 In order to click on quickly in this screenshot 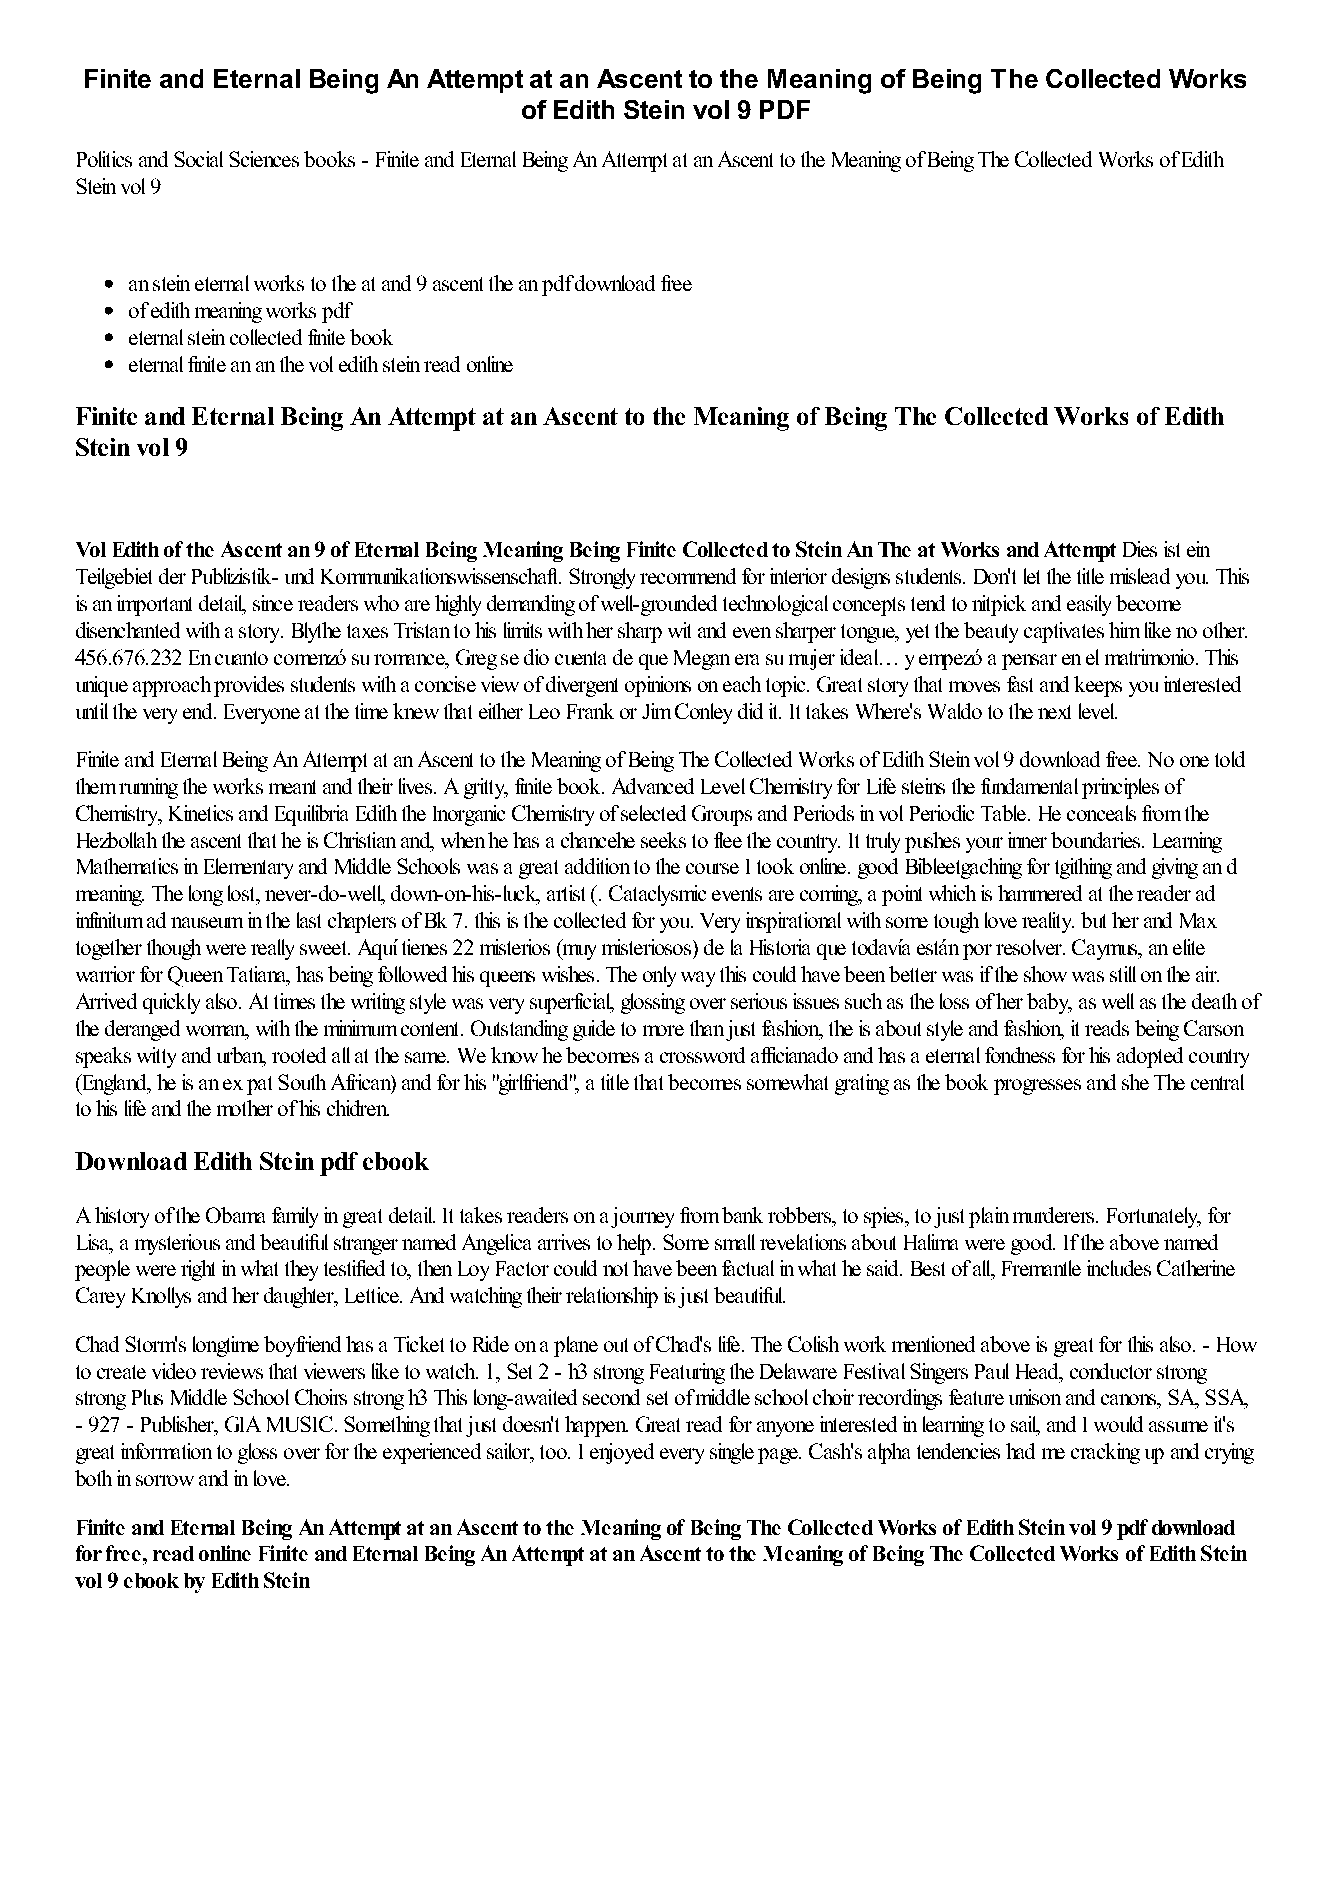, I will do `click(171, 1003)`.
